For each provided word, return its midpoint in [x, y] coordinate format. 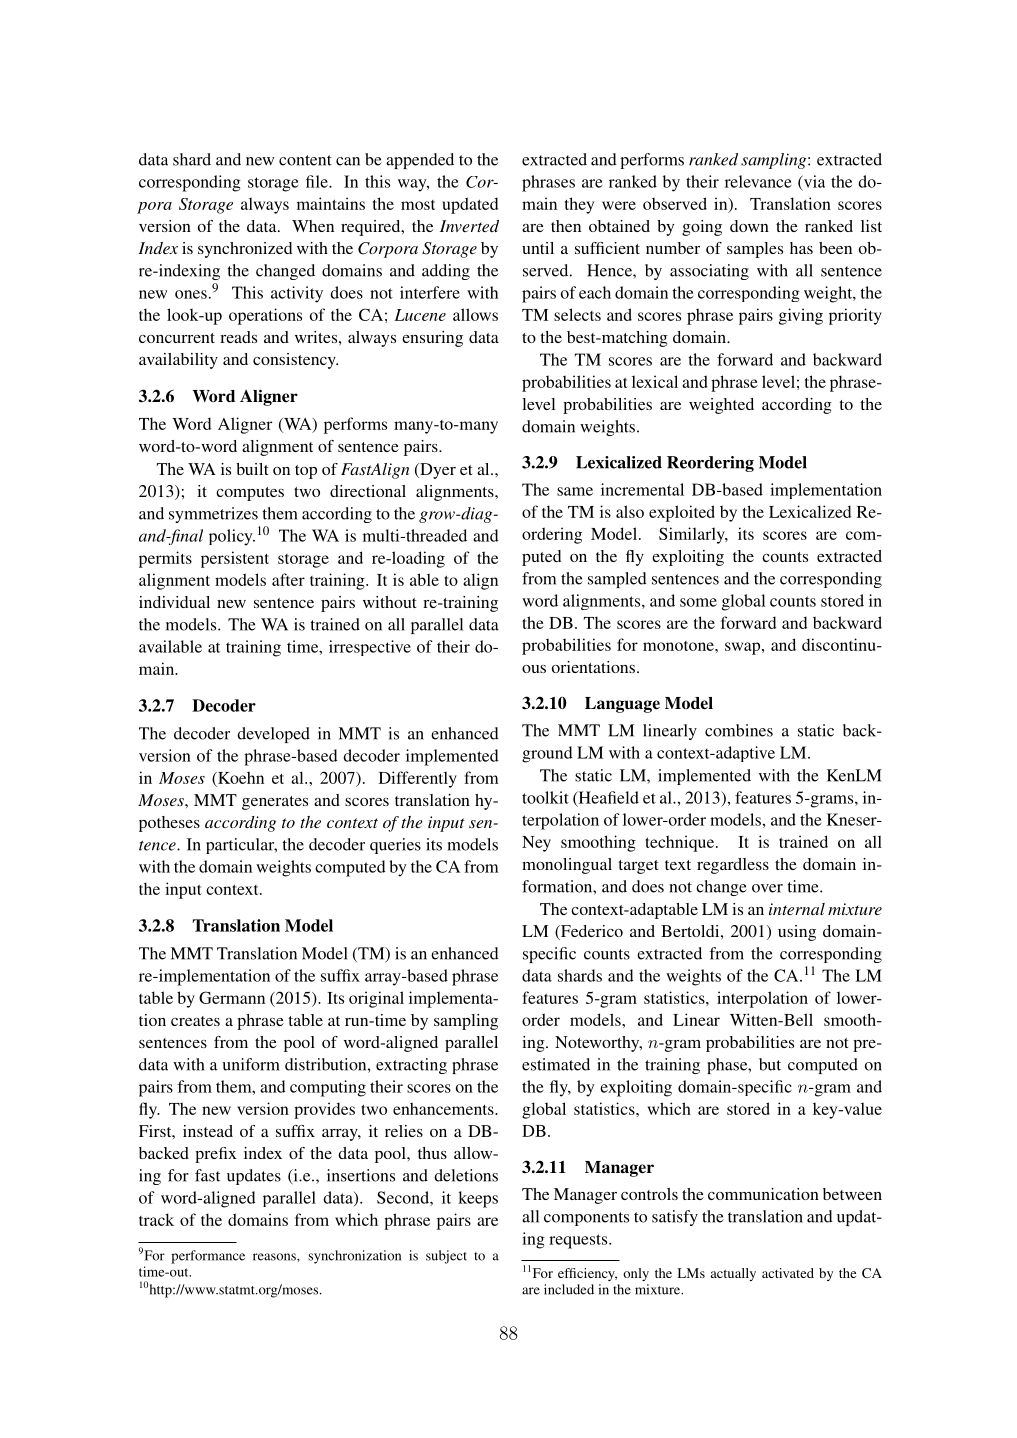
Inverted [469, 226]
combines [739, 730]
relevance [758, 181]
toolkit [545, 797]
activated [788, 1273]
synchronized [245, 250]
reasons [275, 1257]
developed [273, 735]
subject [446, 1257]
